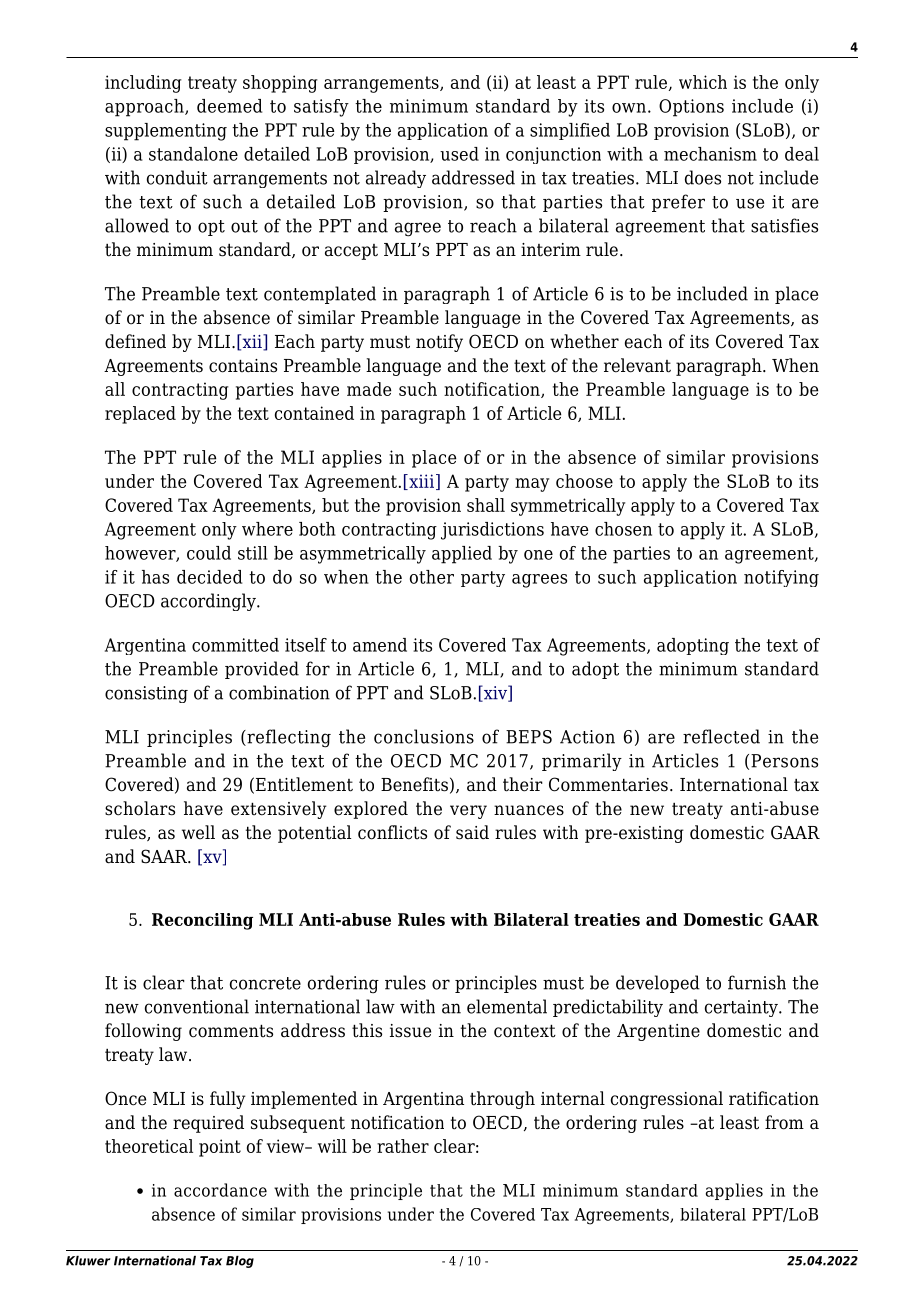 The image size is (924, 1308). What do you see at coordinates (691, 108) in the screenshot?
I see `Options` at bounding box center [691, 108].
